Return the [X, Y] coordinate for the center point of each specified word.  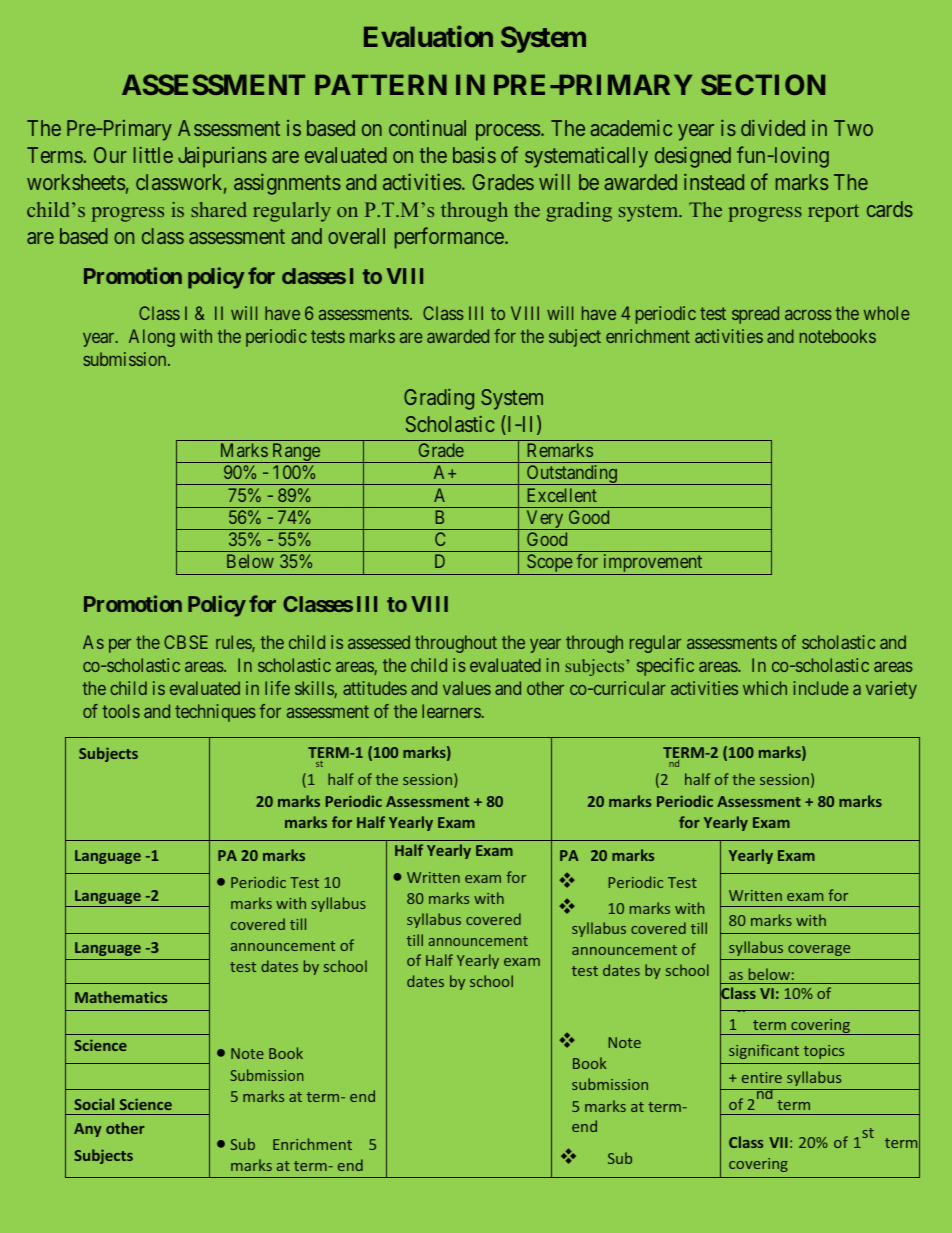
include [821, 688]
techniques [215, 713]
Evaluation [428, 36]
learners [451, 711]
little [153, 155]
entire [762, 1077]
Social [94, 1104]
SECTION [763, 84]
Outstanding [571, 475]
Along [152, 338]
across [808, 315]
